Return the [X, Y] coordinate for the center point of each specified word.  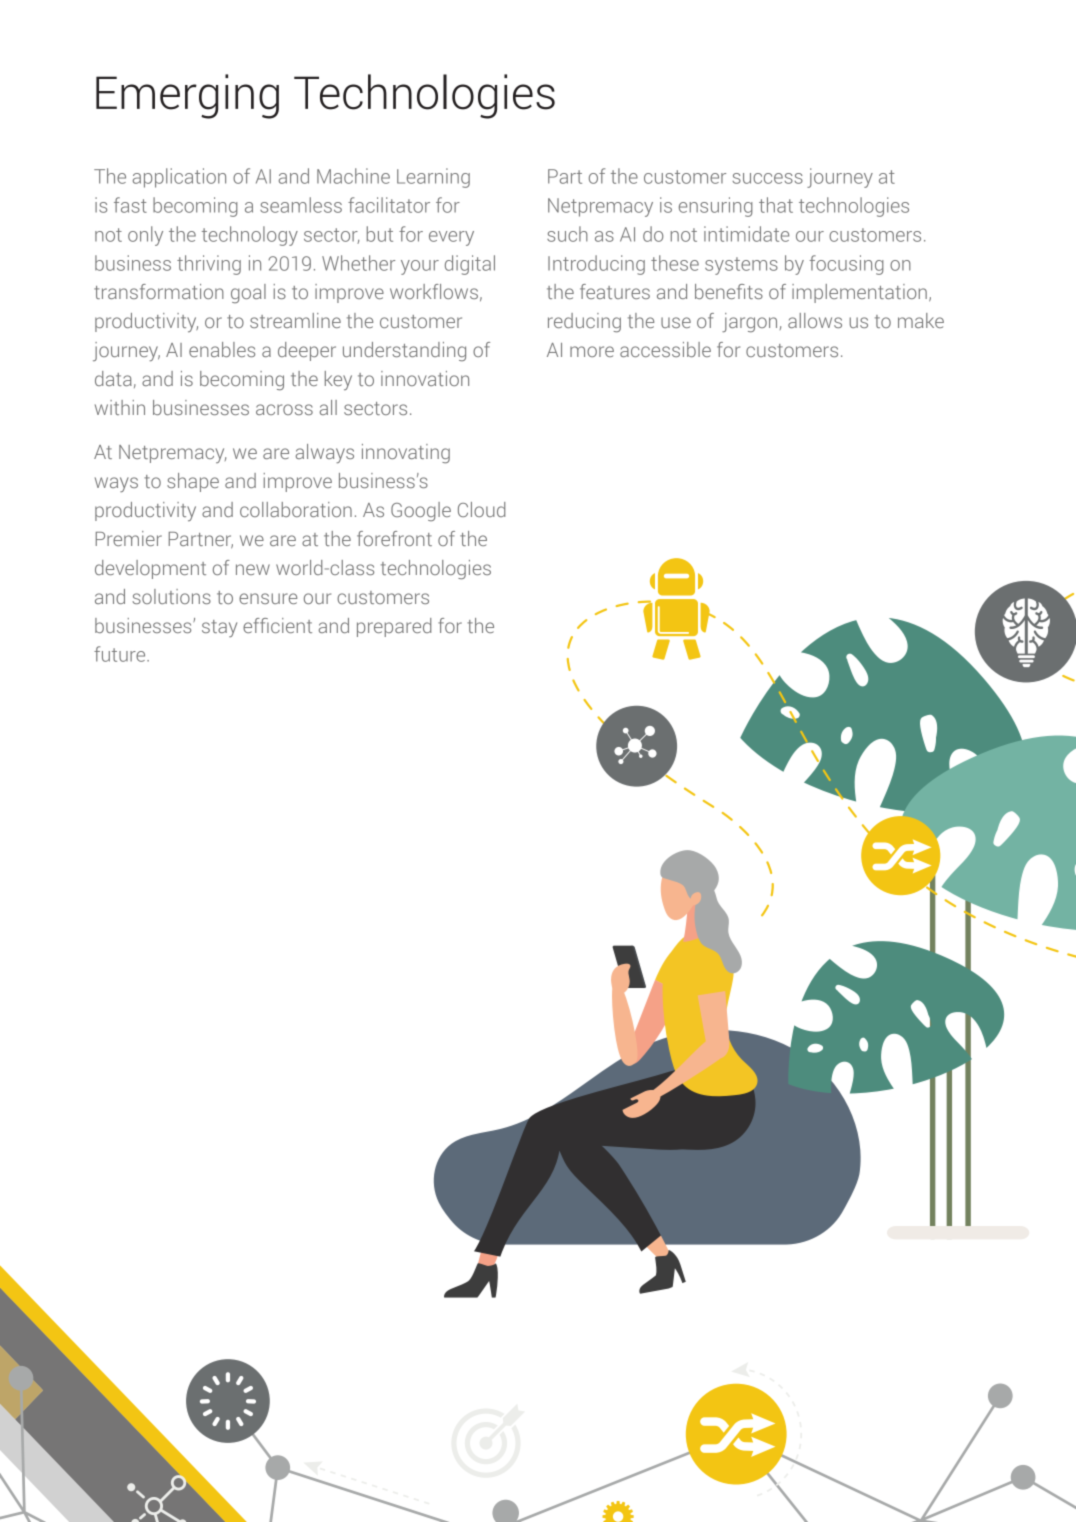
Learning [433, 178]
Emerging [187, 96]
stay [219, 628]
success [768, 178]
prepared [394, 627]
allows [815, 320]
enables [222, 349]
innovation [425, 378]
